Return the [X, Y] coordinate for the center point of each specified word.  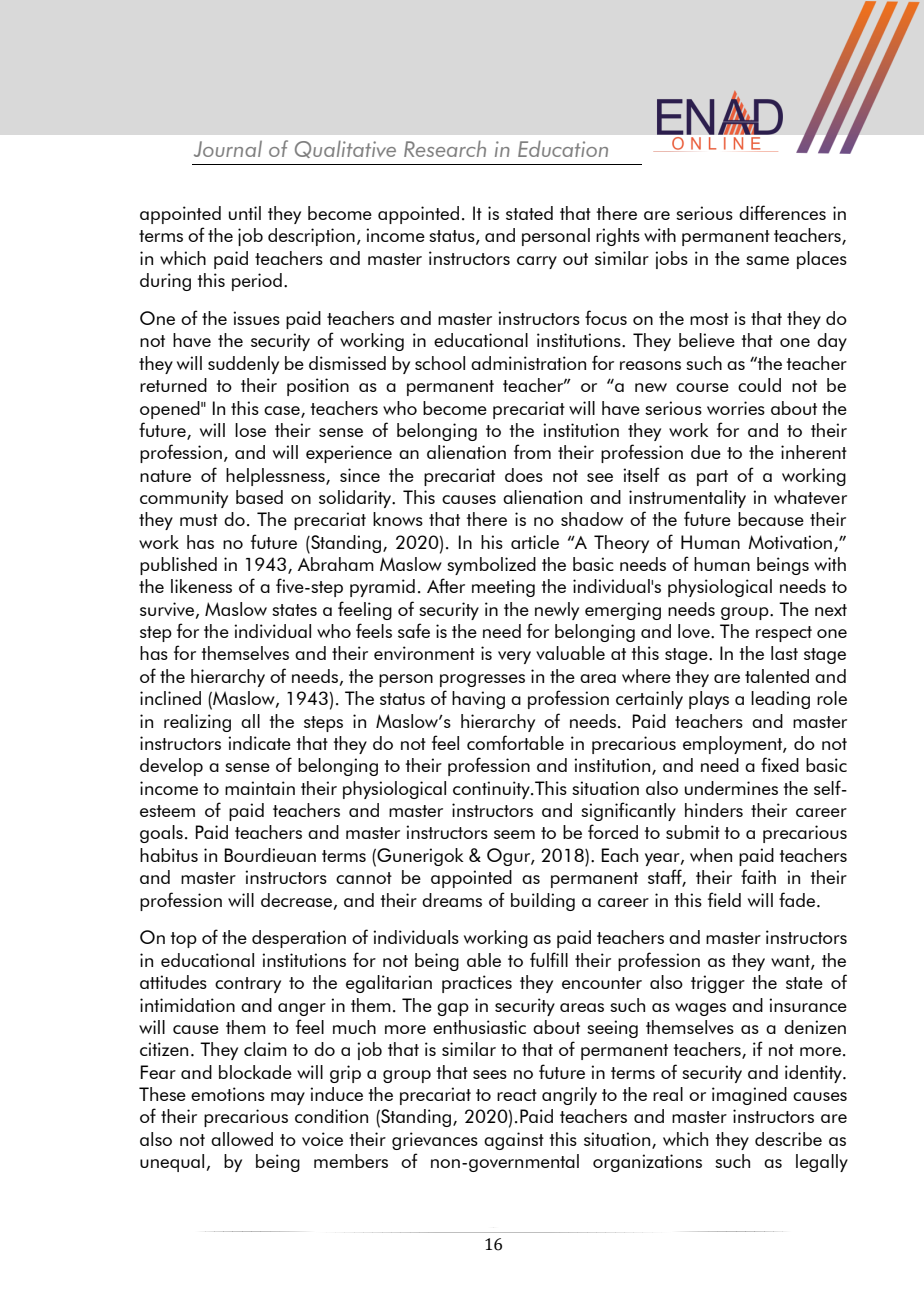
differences [782, 212]
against [514, 1141]
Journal [228, 149]
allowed [242, 1139]
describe [788, 1139]
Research [445, 148]
